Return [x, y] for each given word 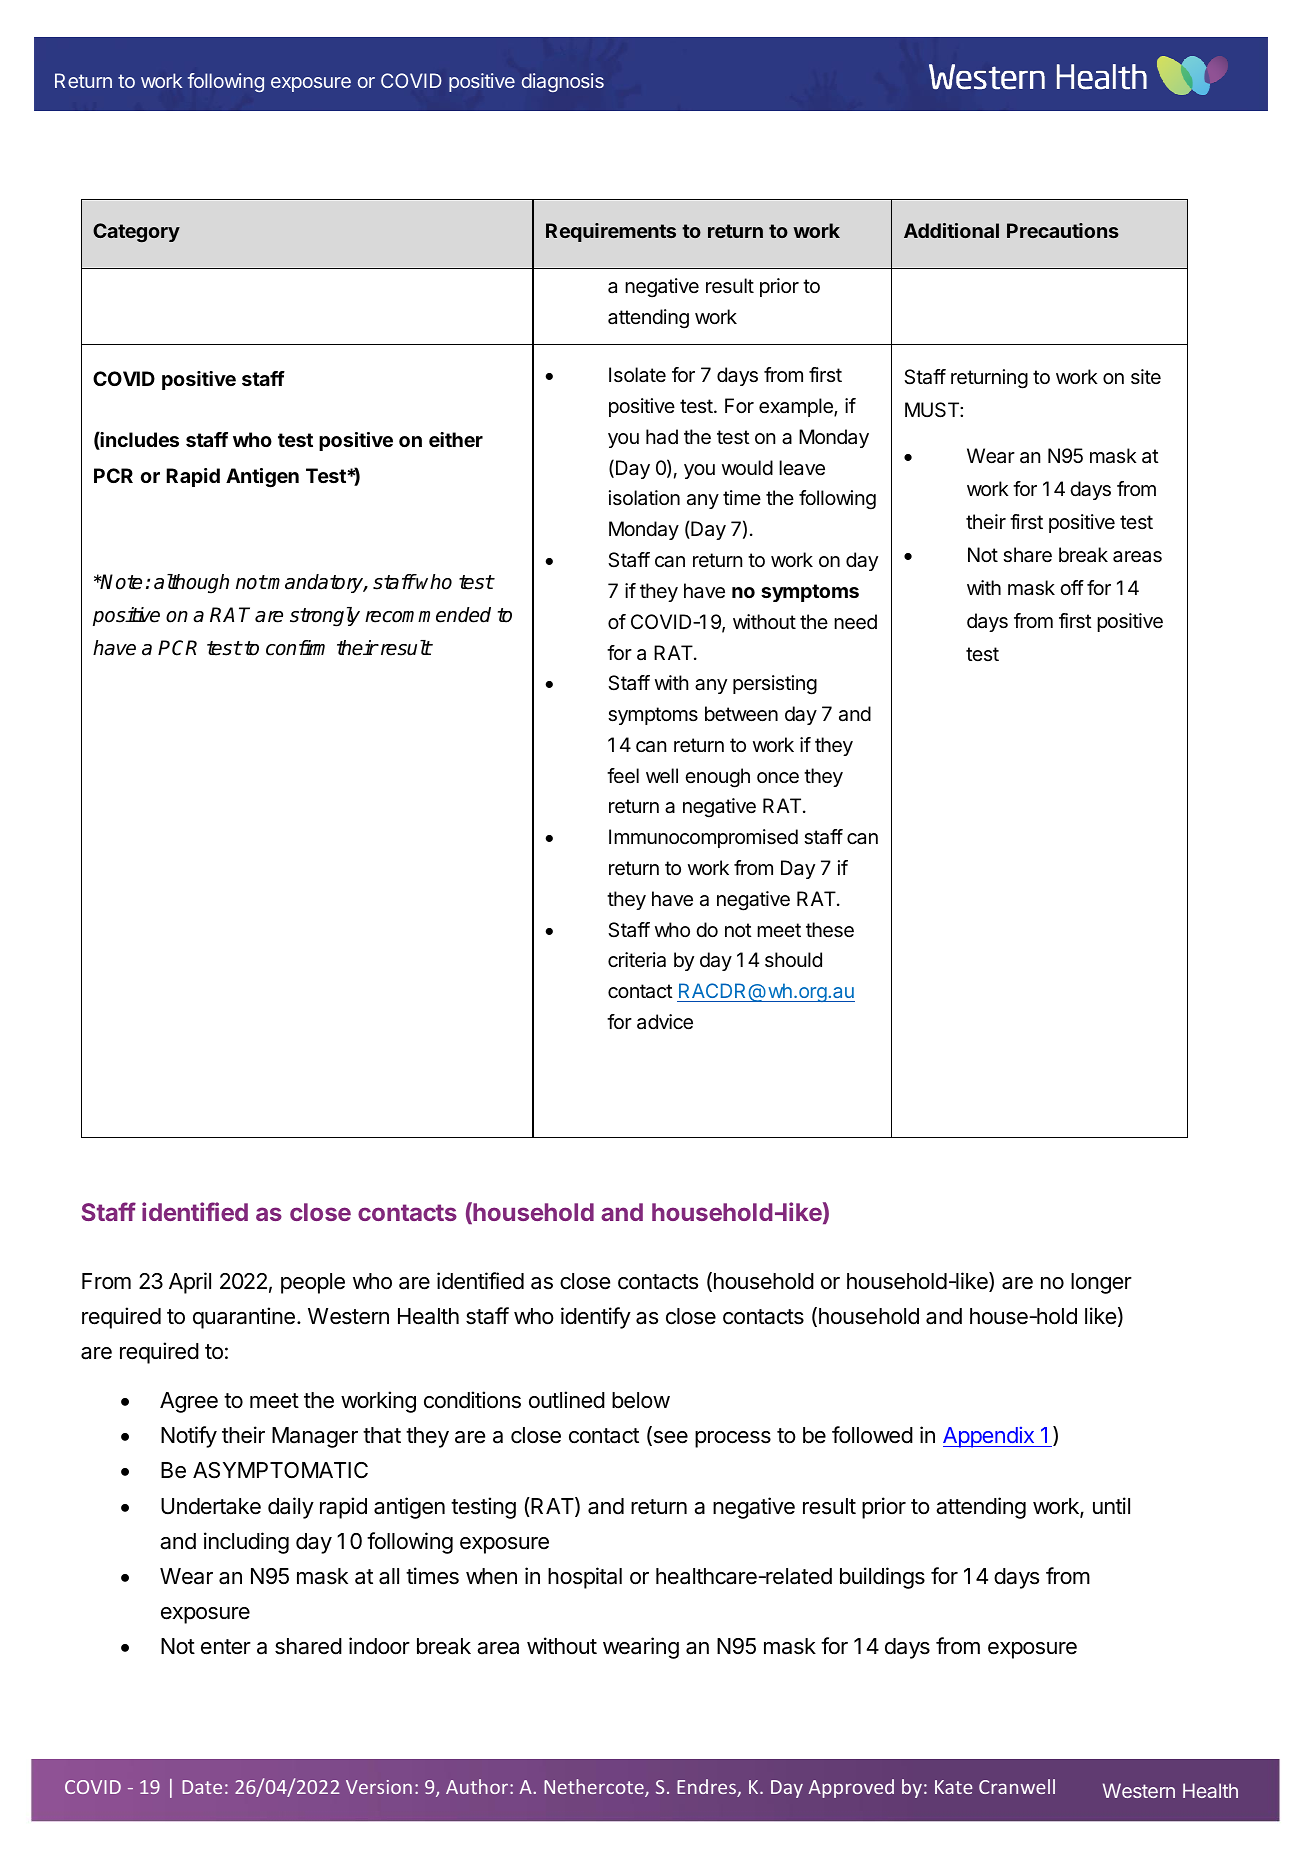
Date [202, 1787]
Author [478, 1786]
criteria [637, 960]
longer [1101, 1283]
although [191, 584]
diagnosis [563, 82]
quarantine [244, 1318]
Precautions [1063, 230]
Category [136, 233]
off [1072, 587]
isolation [644, 498]
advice [665, 1022]
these [830, 930]
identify [596, 1318]
